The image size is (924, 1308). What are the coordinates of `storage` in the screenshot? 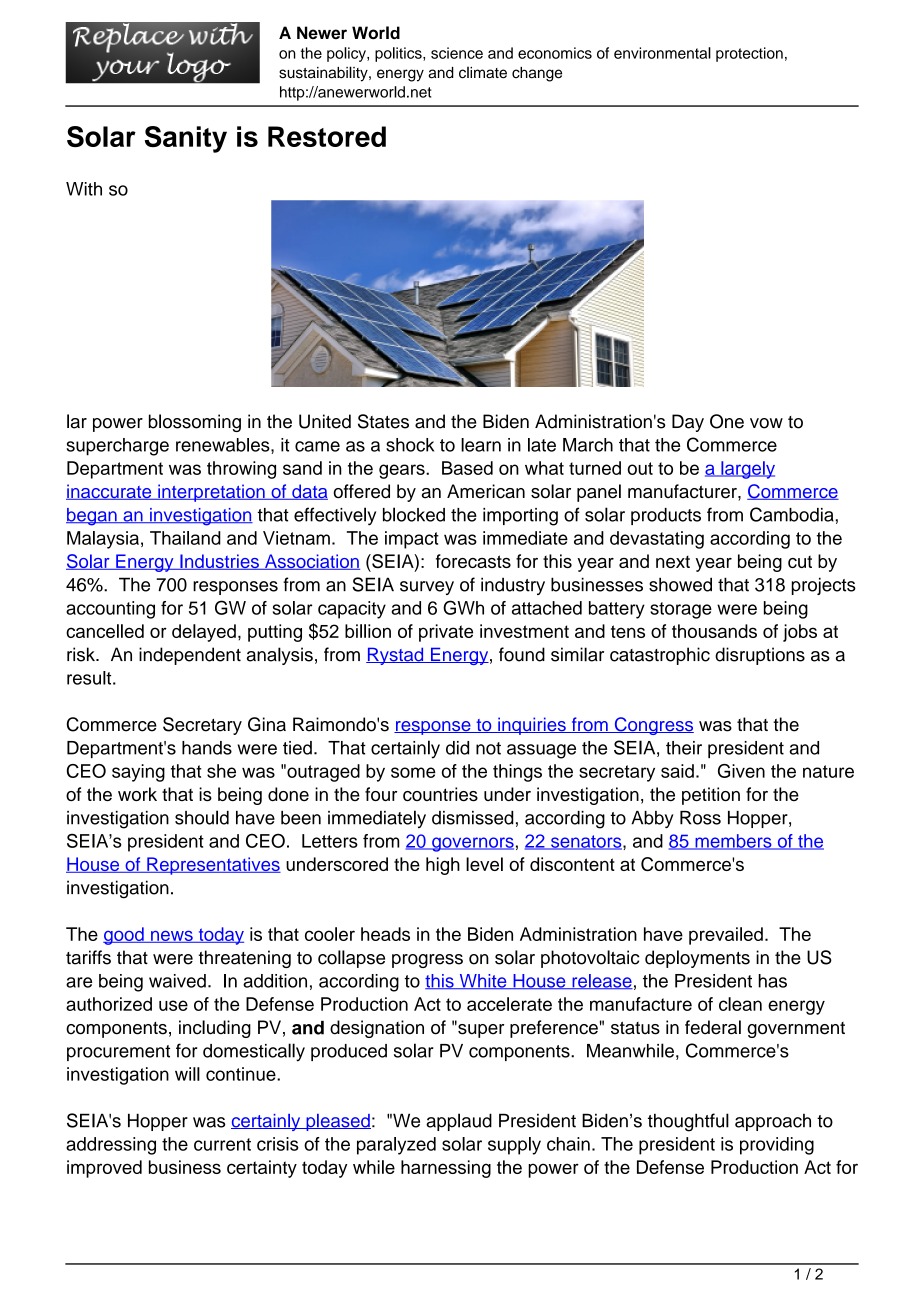 It's located at (681, 610).
